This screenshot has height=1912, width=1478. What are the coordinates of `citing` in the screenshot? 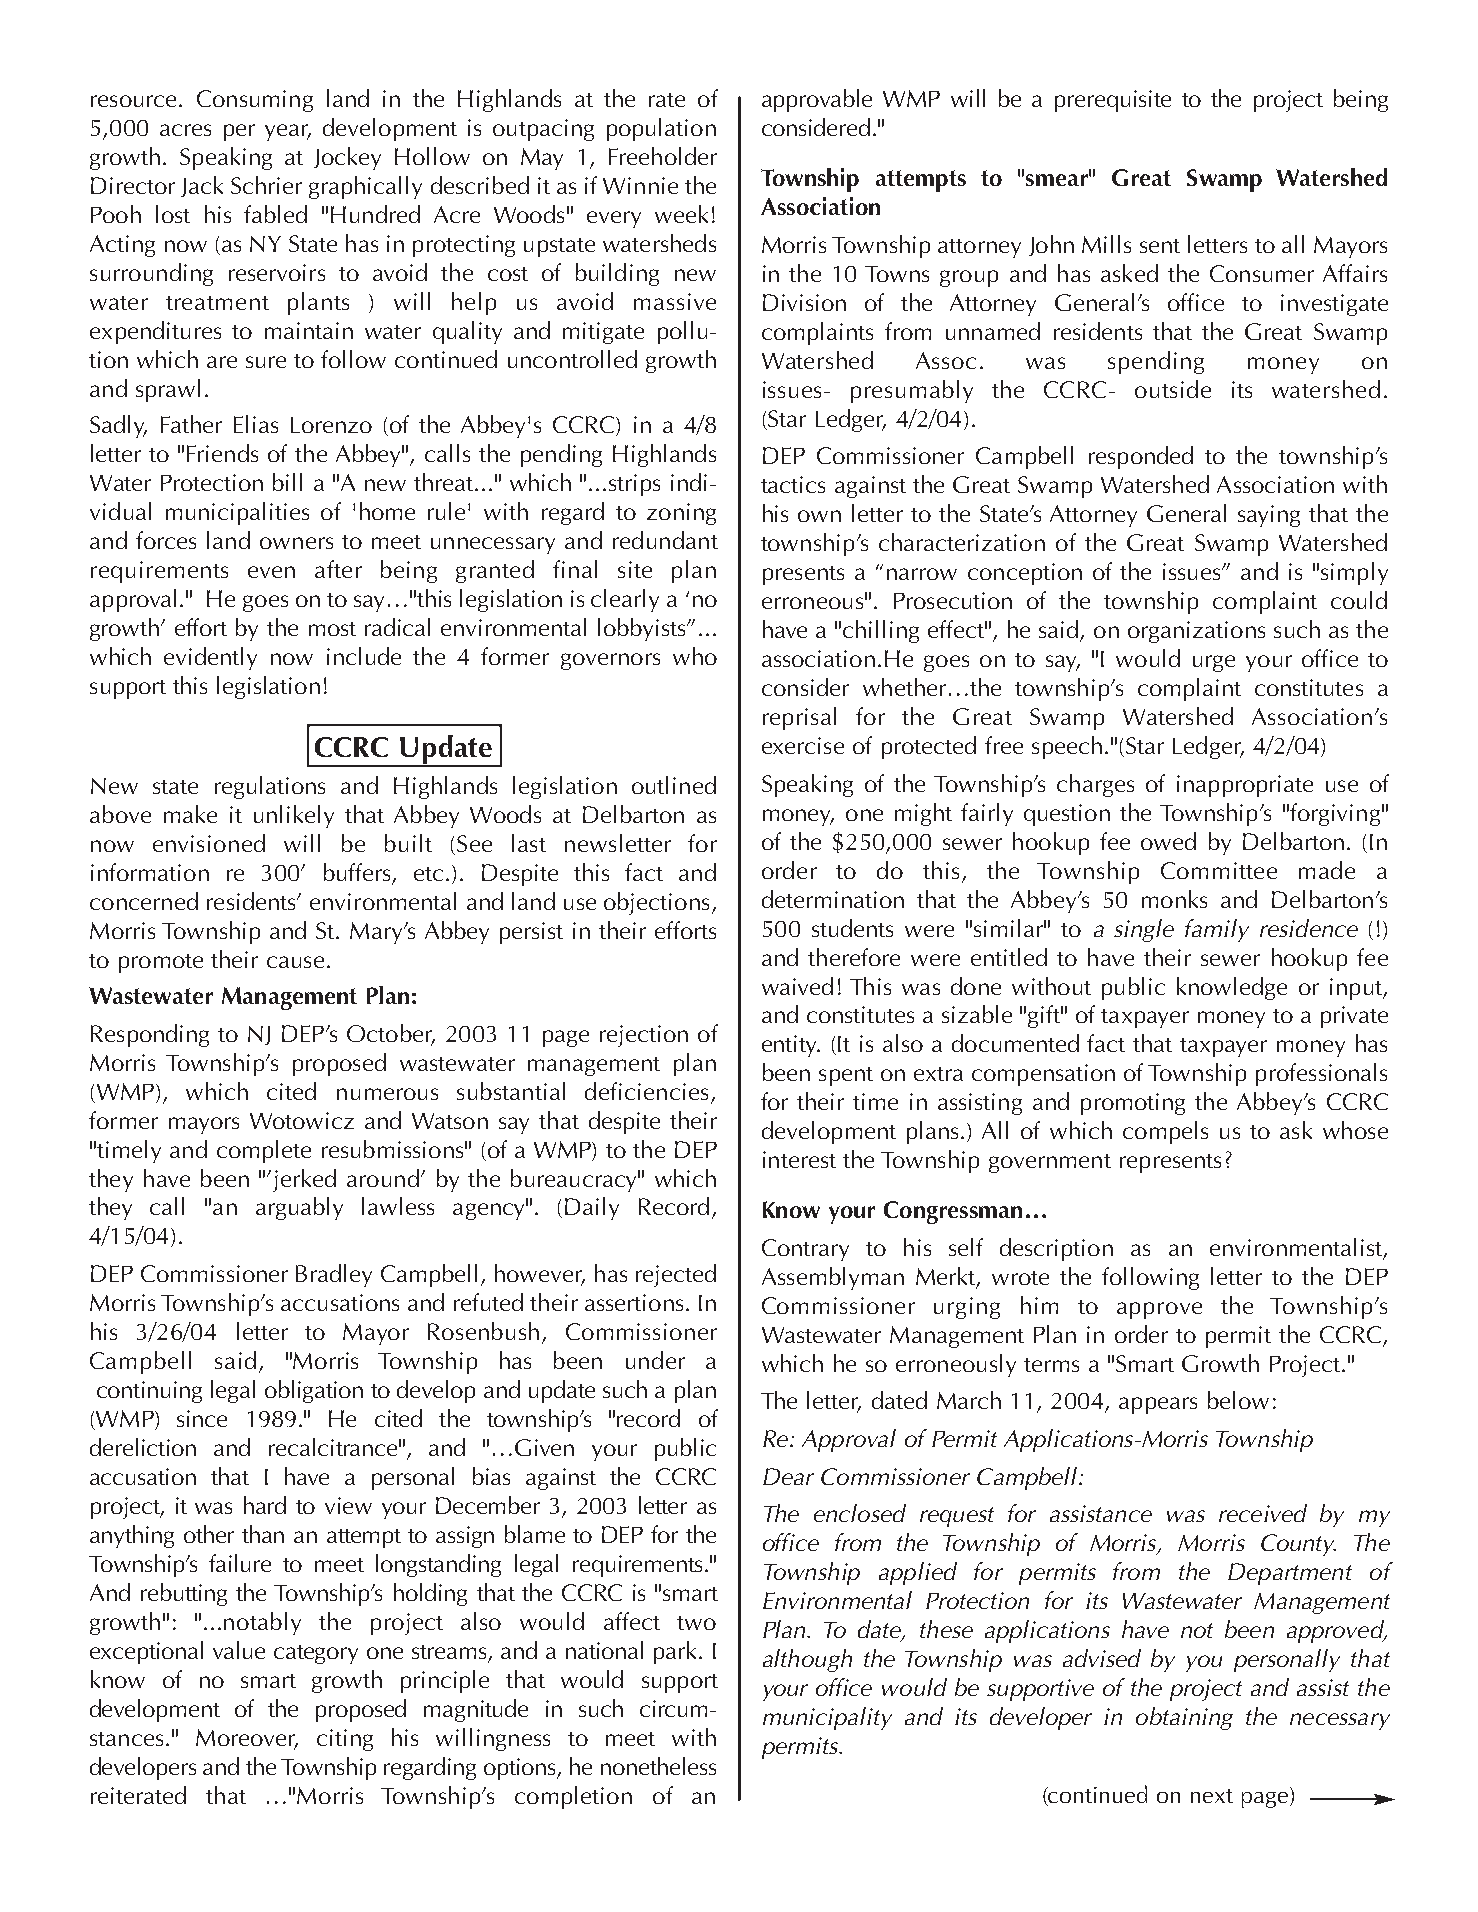 It's located at (345, 1740).
